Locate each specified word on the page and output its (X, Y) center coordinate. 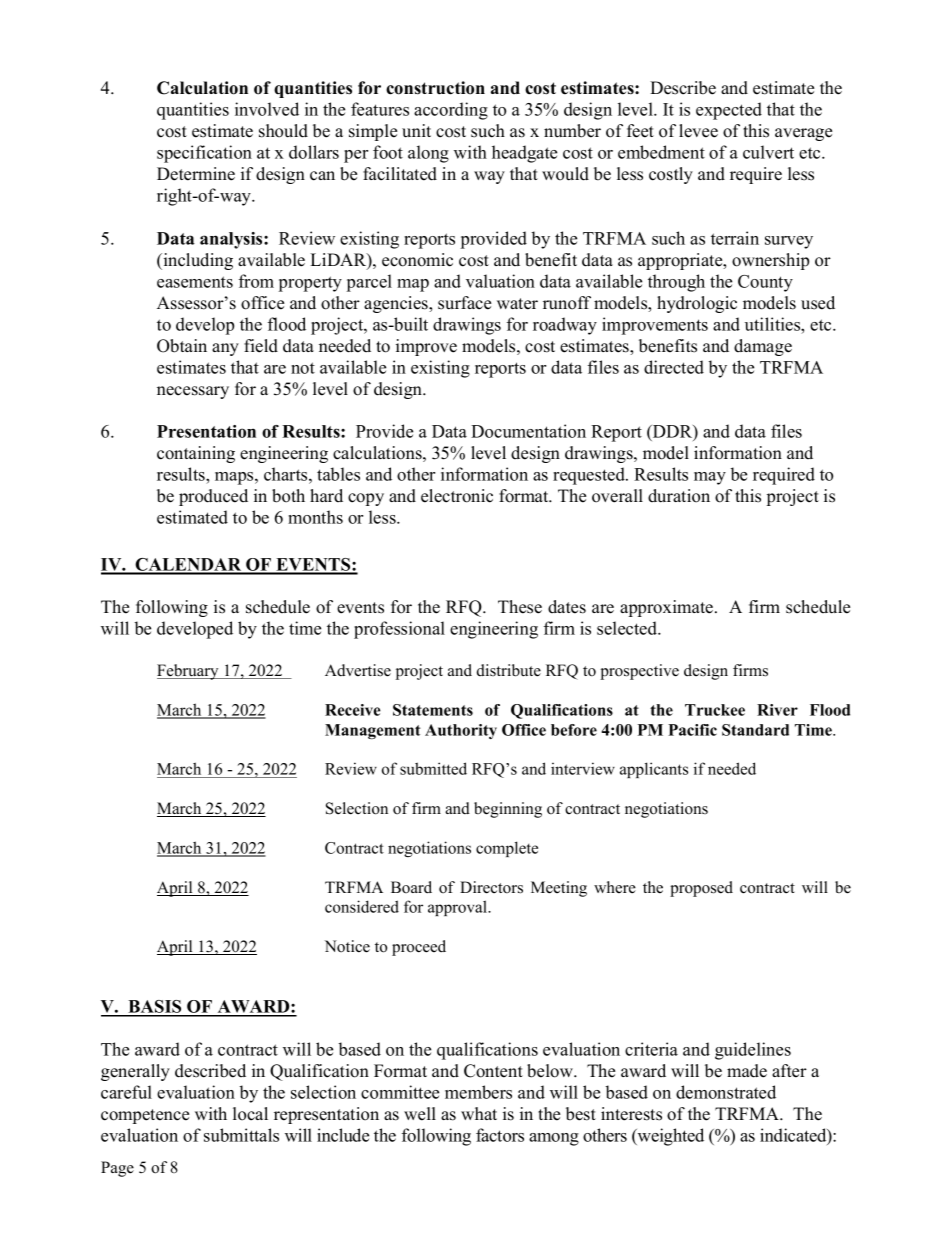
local (250, 1114)
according (451, 111)
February (189, 672)
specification (204, 154)
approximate (666, 608)
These (520, 607)
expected (729, 111)
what (479, 1113)
